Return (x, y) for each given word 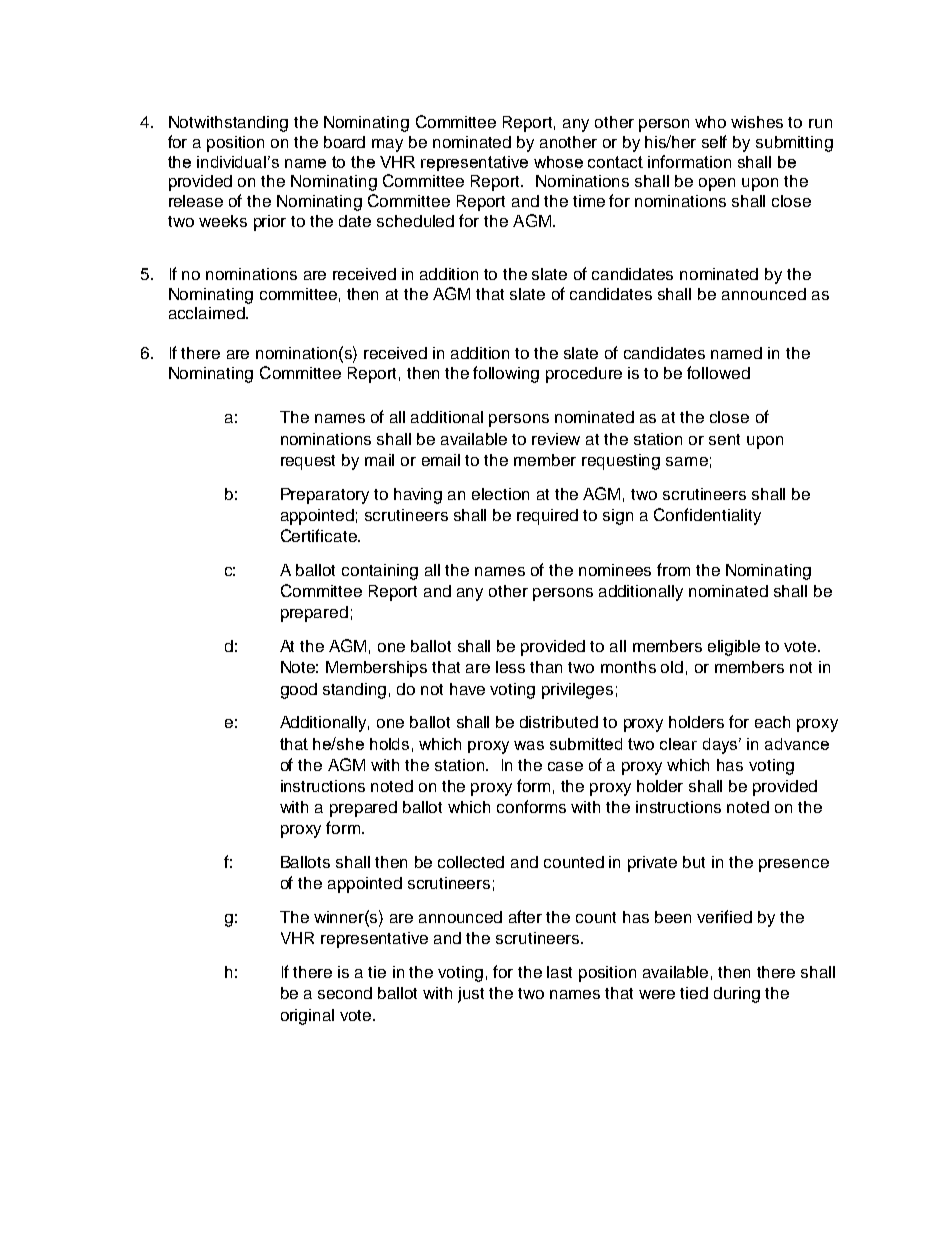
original (307, 1017)
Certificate (320, 535)
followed (718, 372)
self (714, 141)
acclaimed (208, 313)
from (673, 569)
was (529, 745)
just (471, 995)
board (344, 142)
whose (558, 162)
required (547, 517)
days (721, 746)
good (299, 691)
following (506, 374)
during (737, 995)
